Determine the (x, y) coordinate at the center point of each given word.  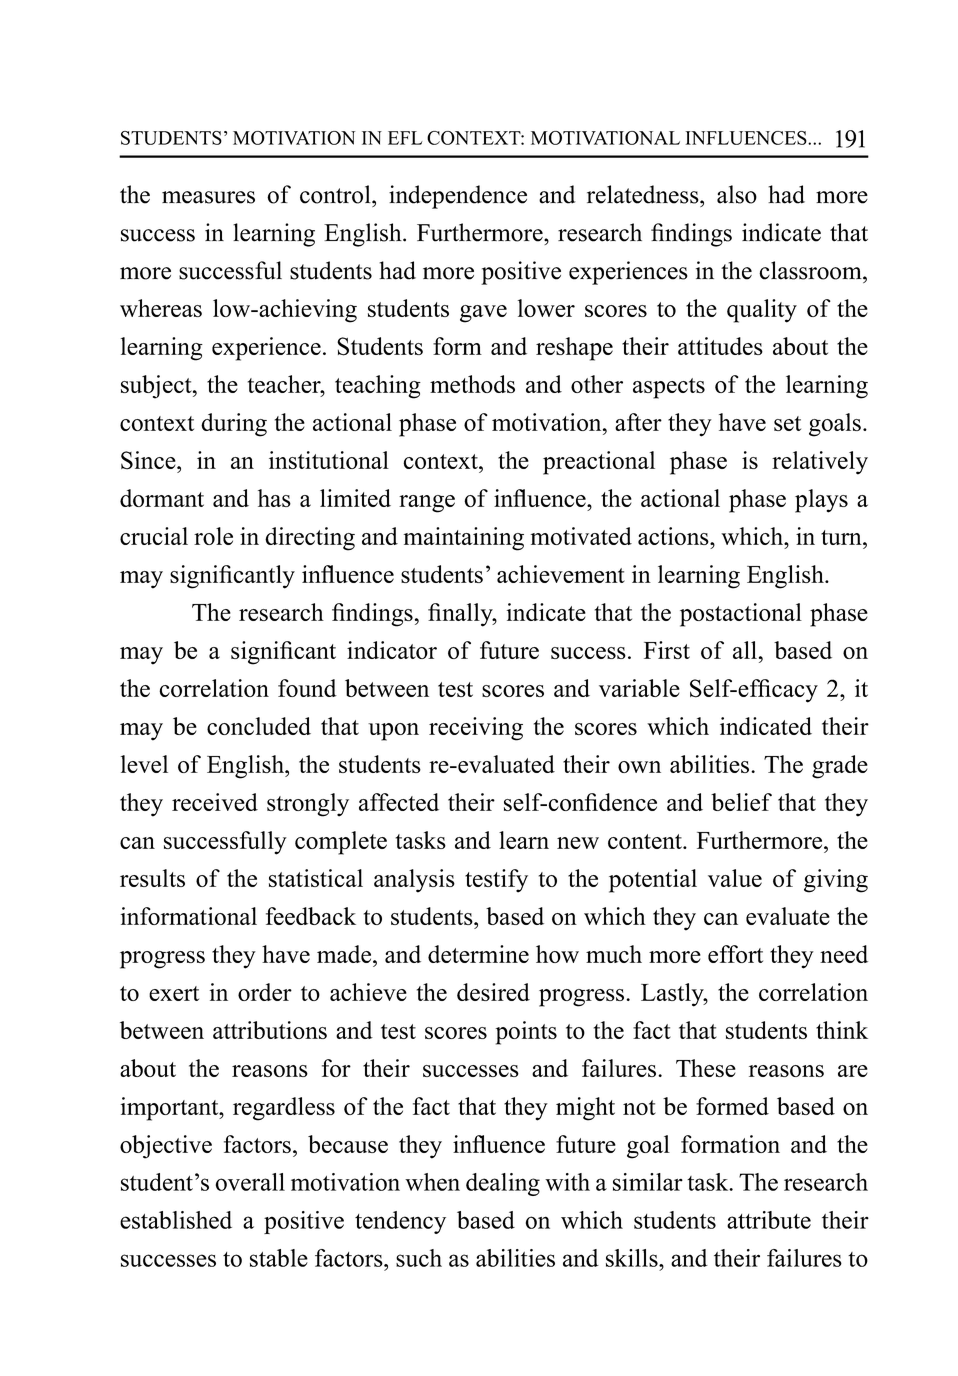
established (176, 1220)
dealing (503, 1184)
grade (840, 767)
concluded (259, 726)
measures (208, 197)
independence (458, 197)
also (737, 194)
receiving (476, 729)
